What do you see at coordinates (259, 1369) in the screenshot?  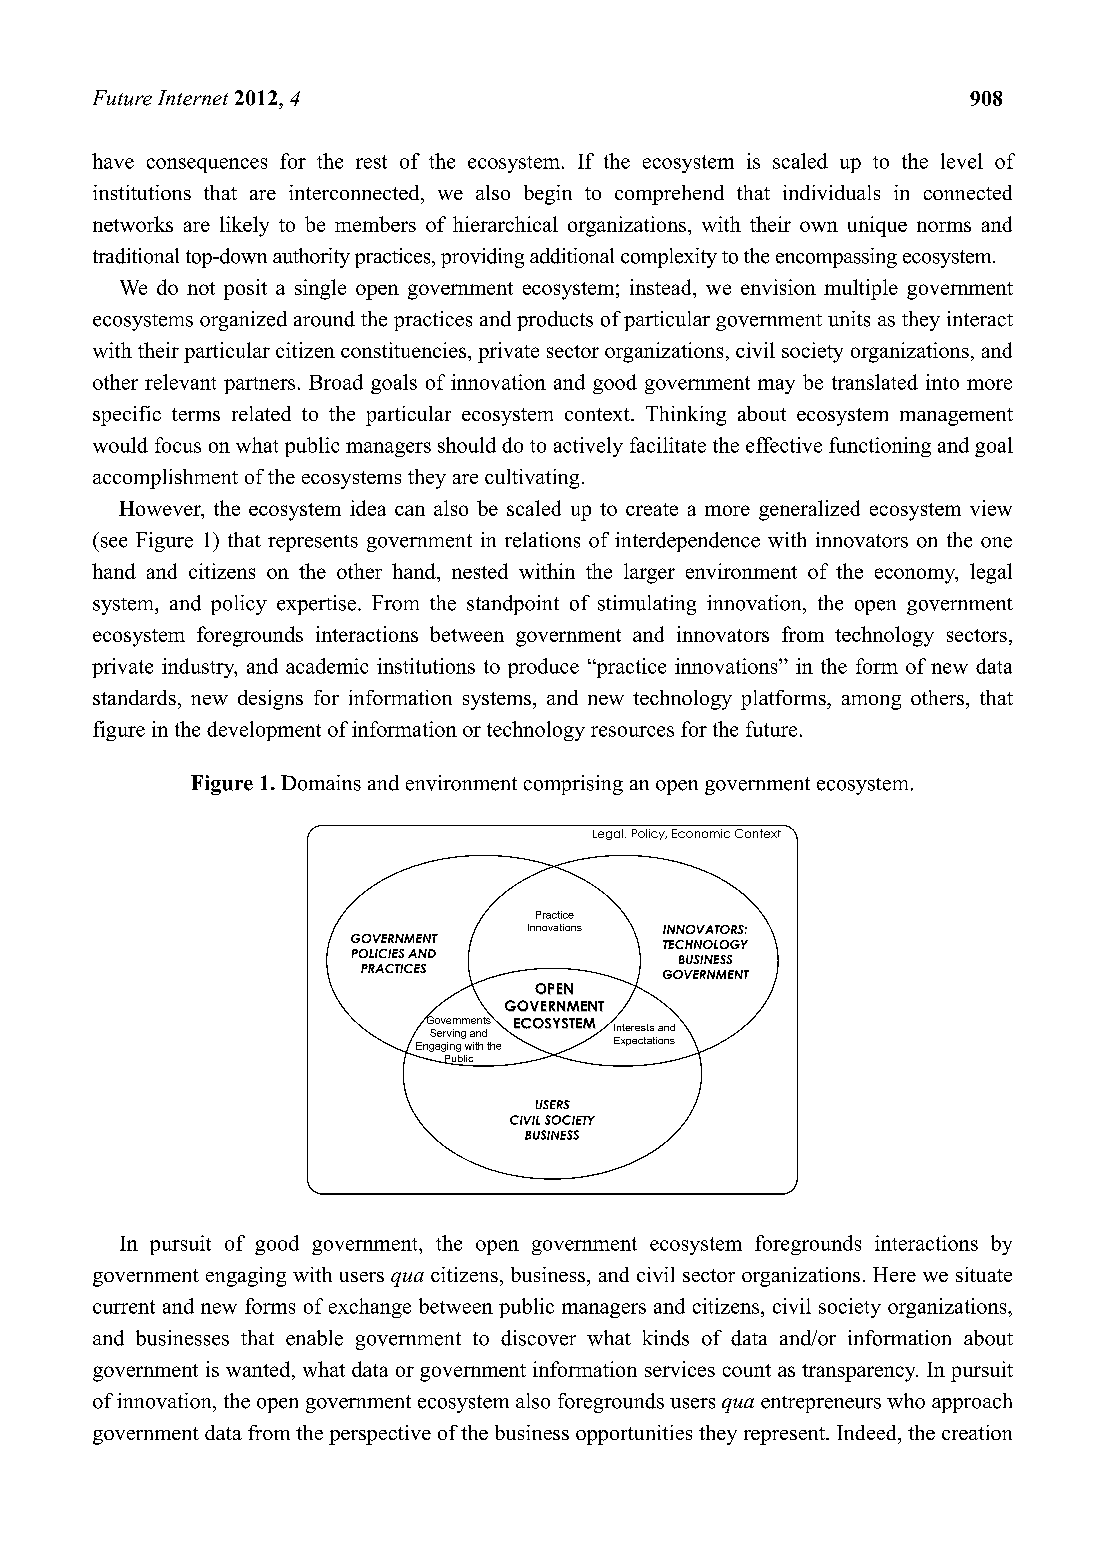 I see `wanted` at bounding box center [259, 1369].
